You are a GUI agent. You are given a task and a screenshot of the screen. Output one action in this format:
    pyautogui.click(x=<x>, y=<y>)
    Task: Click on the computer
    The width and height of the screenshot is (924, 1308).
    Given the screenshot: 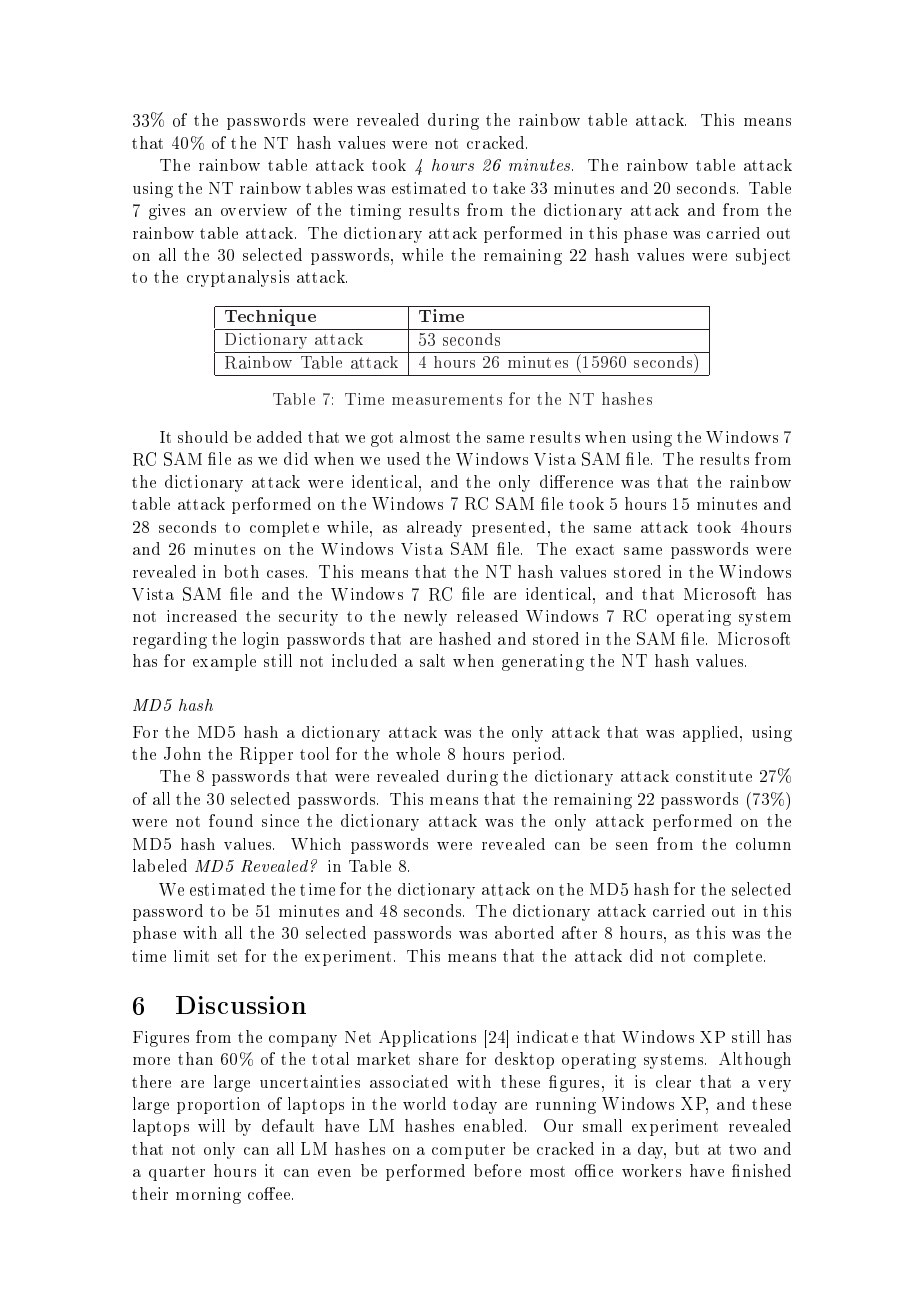 What is the action you would take?
    pyautogui.click(x=468, y=1151)
